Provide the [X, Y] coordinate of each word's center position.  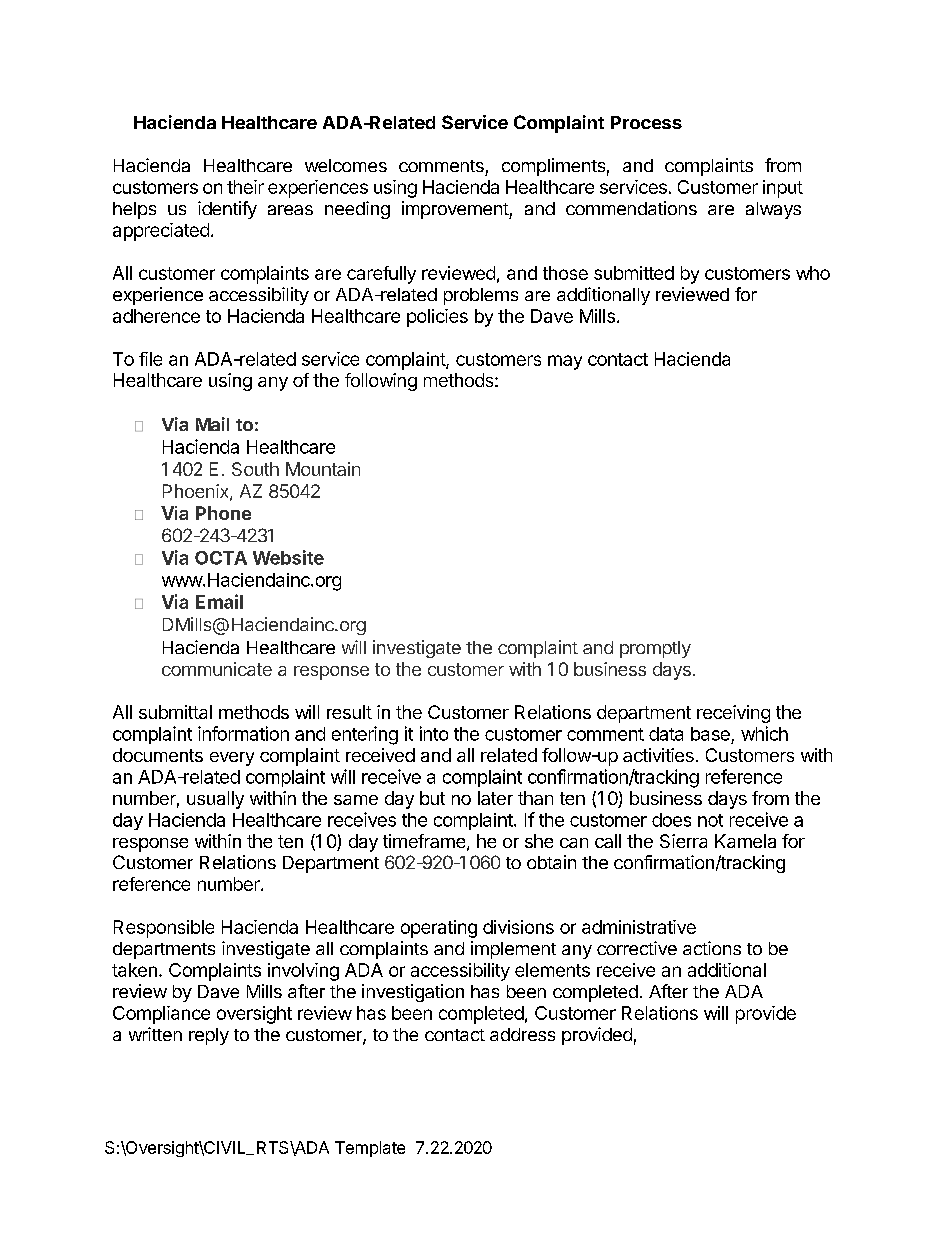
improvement [456, 210]
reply [209, 1036]
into [434, 733]
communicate [217, 669]
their [245, 187]
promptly [655, 649]
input [783, 189]
